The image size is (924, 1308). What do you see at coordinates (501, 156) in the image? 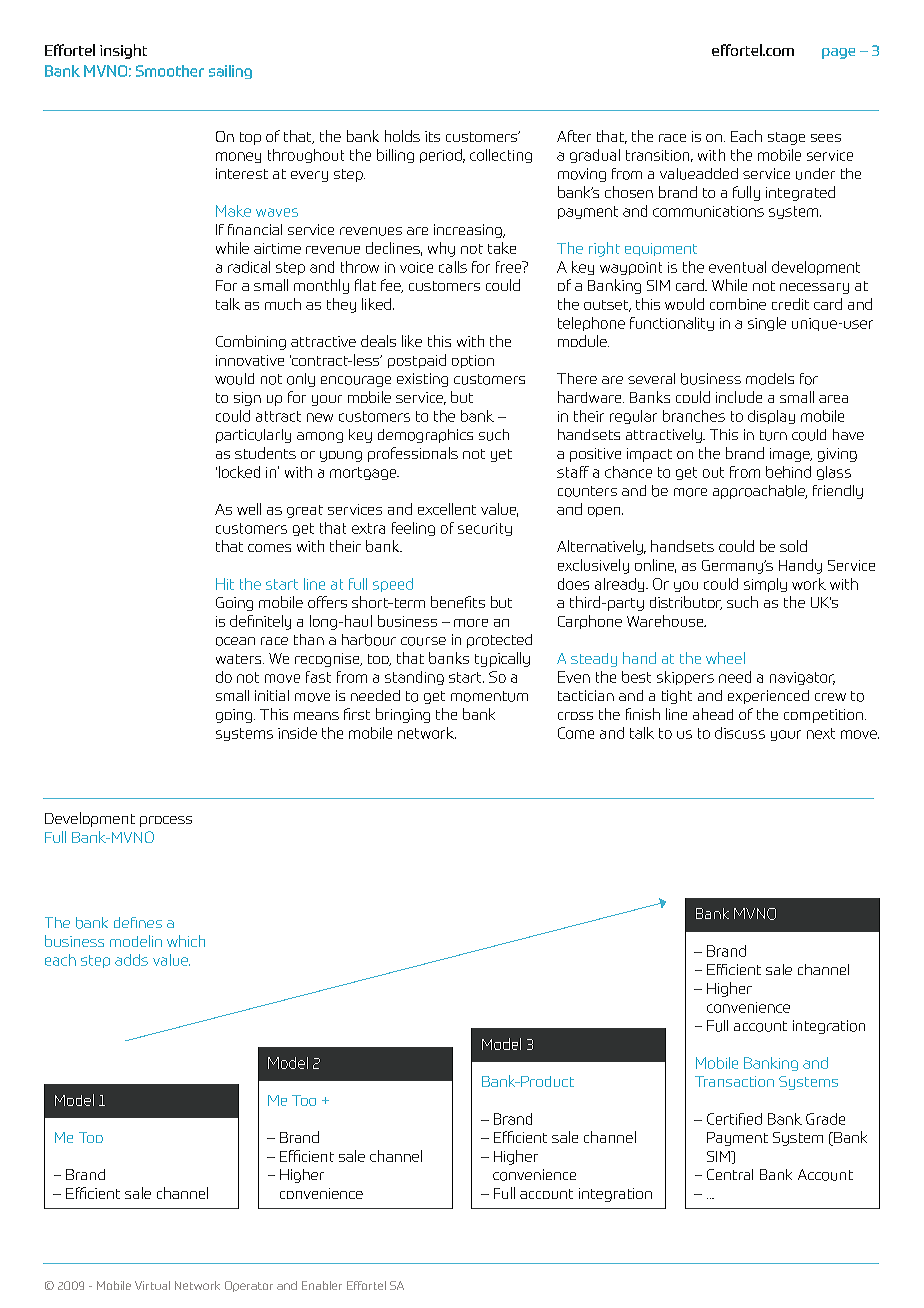
I see `collecting` at bounding box center [501, 156].
